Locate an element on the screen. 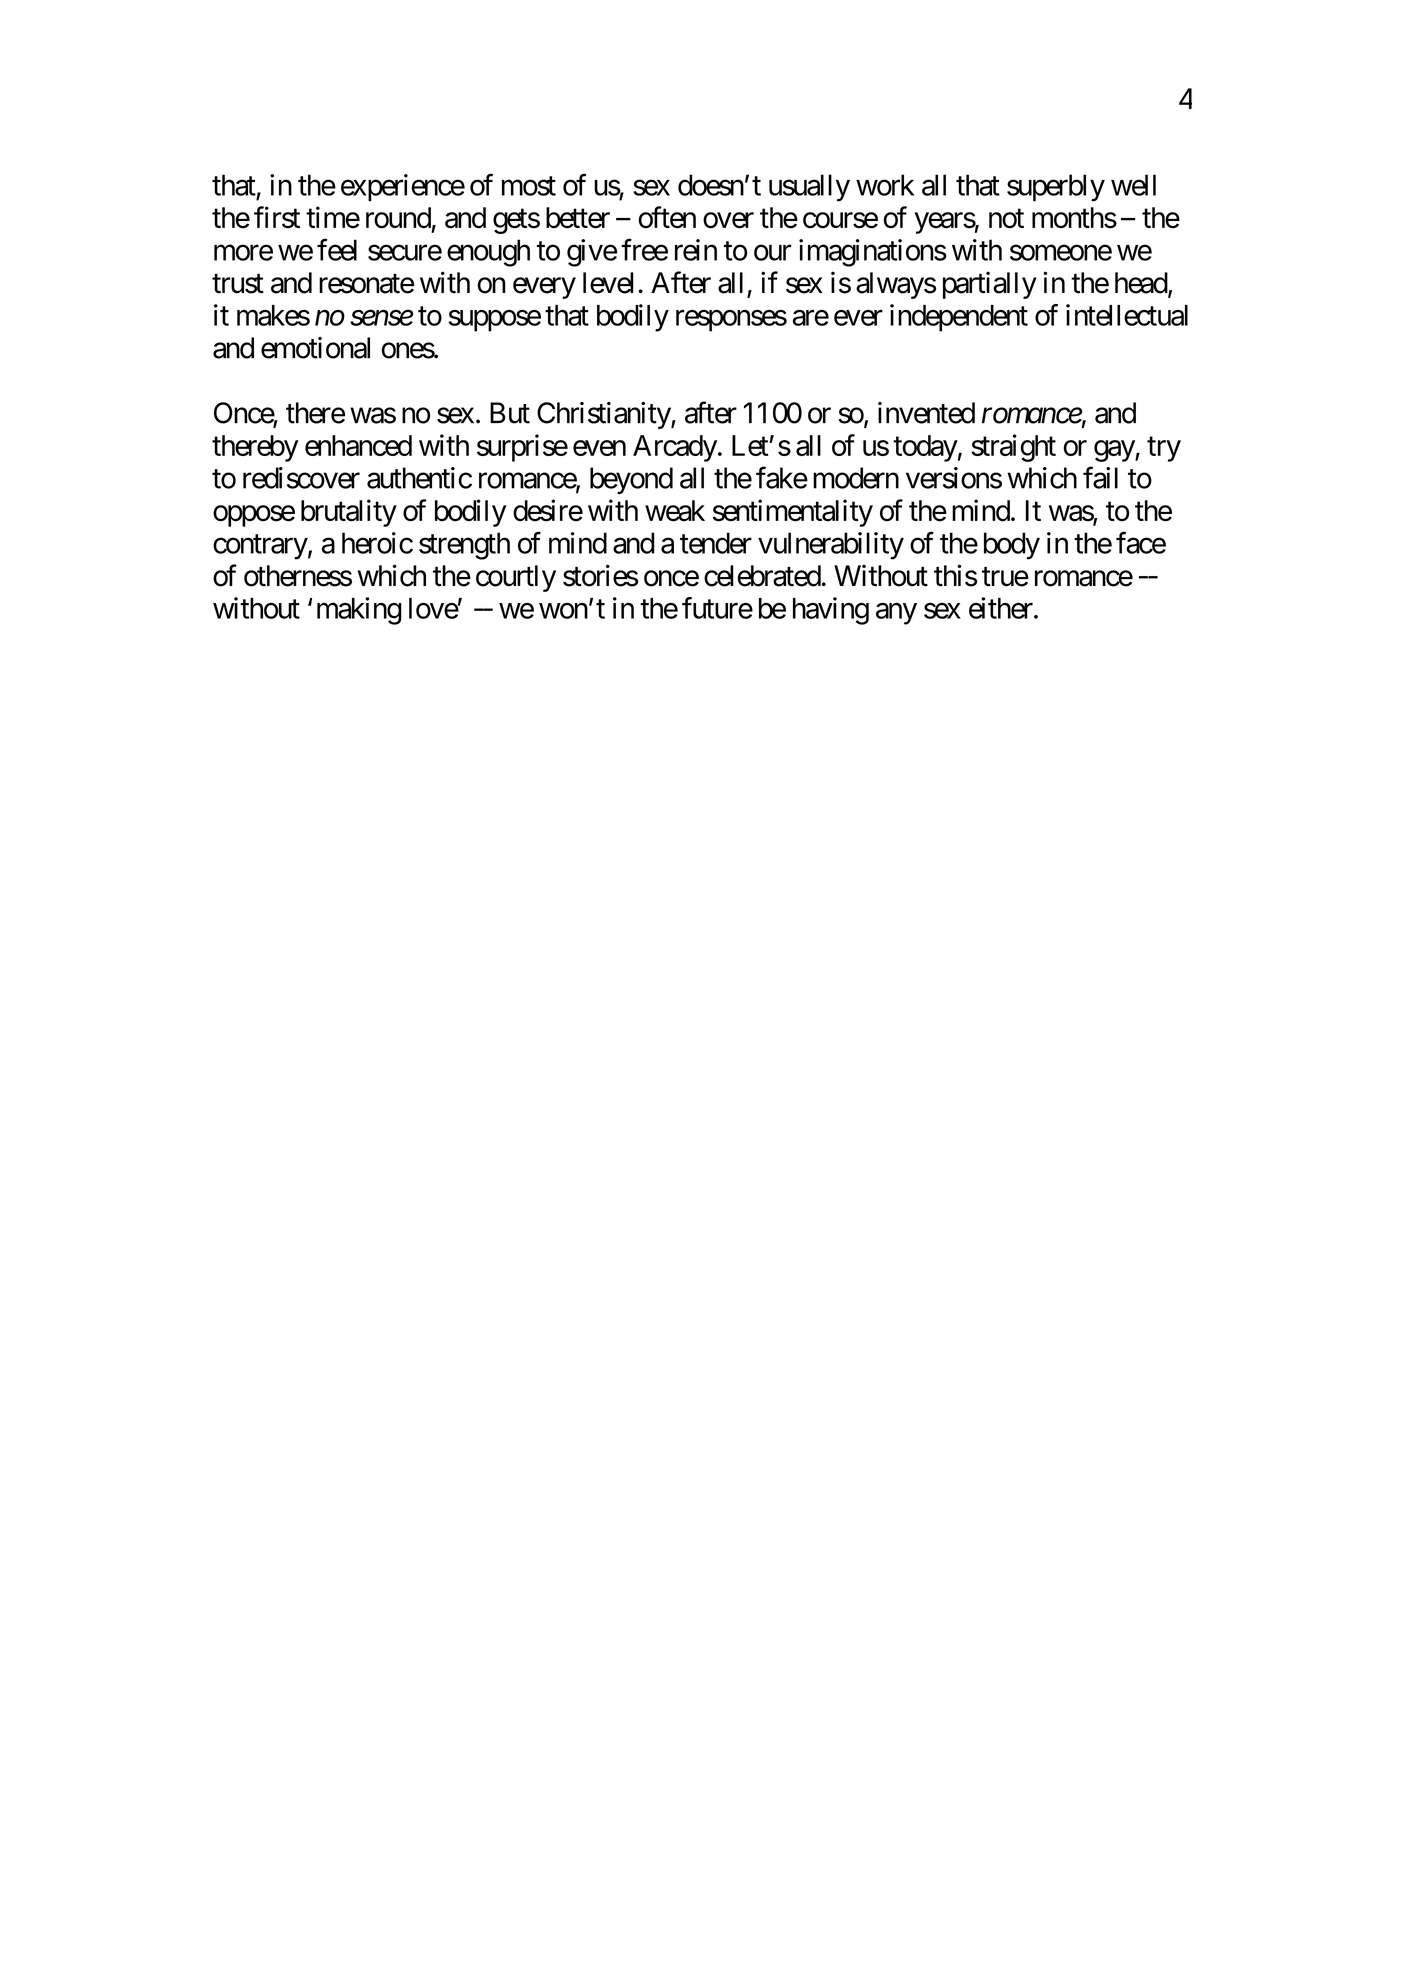 The height and width of the screenshot is (1986, 1404). superbly is located at coordinates (1056, 188).
